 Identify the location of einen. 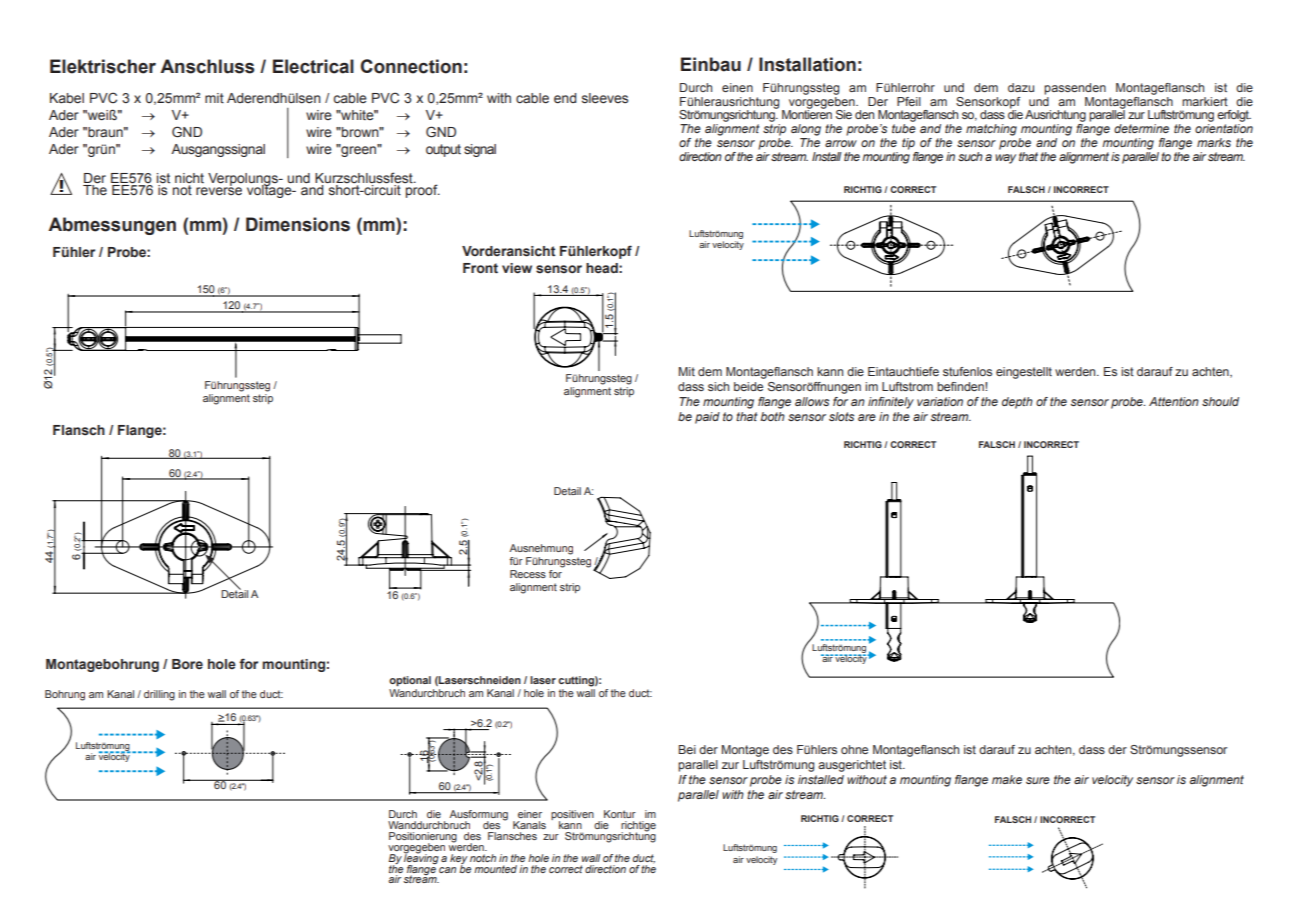
(737, 87).
